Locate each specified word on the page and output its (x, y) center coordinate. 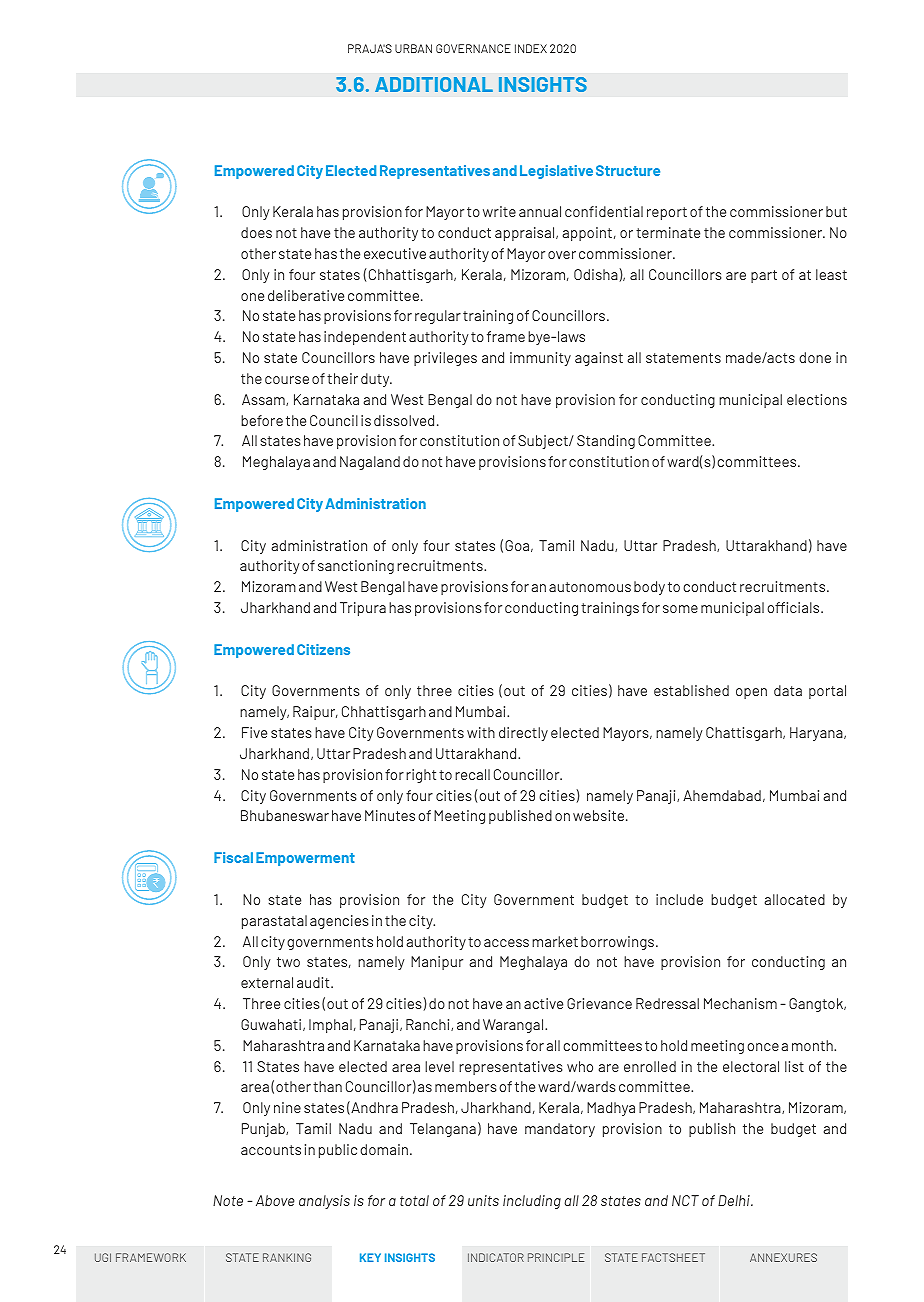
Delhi (735, 1200)
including (532, 1202)
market (555, 941)
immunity (540, 359)
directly (523, 734)
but (836, 211)
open (751, 693)
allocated (795, 899)
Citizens (323, 649)
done (815, 357)
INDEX (531, 48)
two (288, 962)
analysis (324, 1202)
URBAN (413, 48)
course (287, 380)
